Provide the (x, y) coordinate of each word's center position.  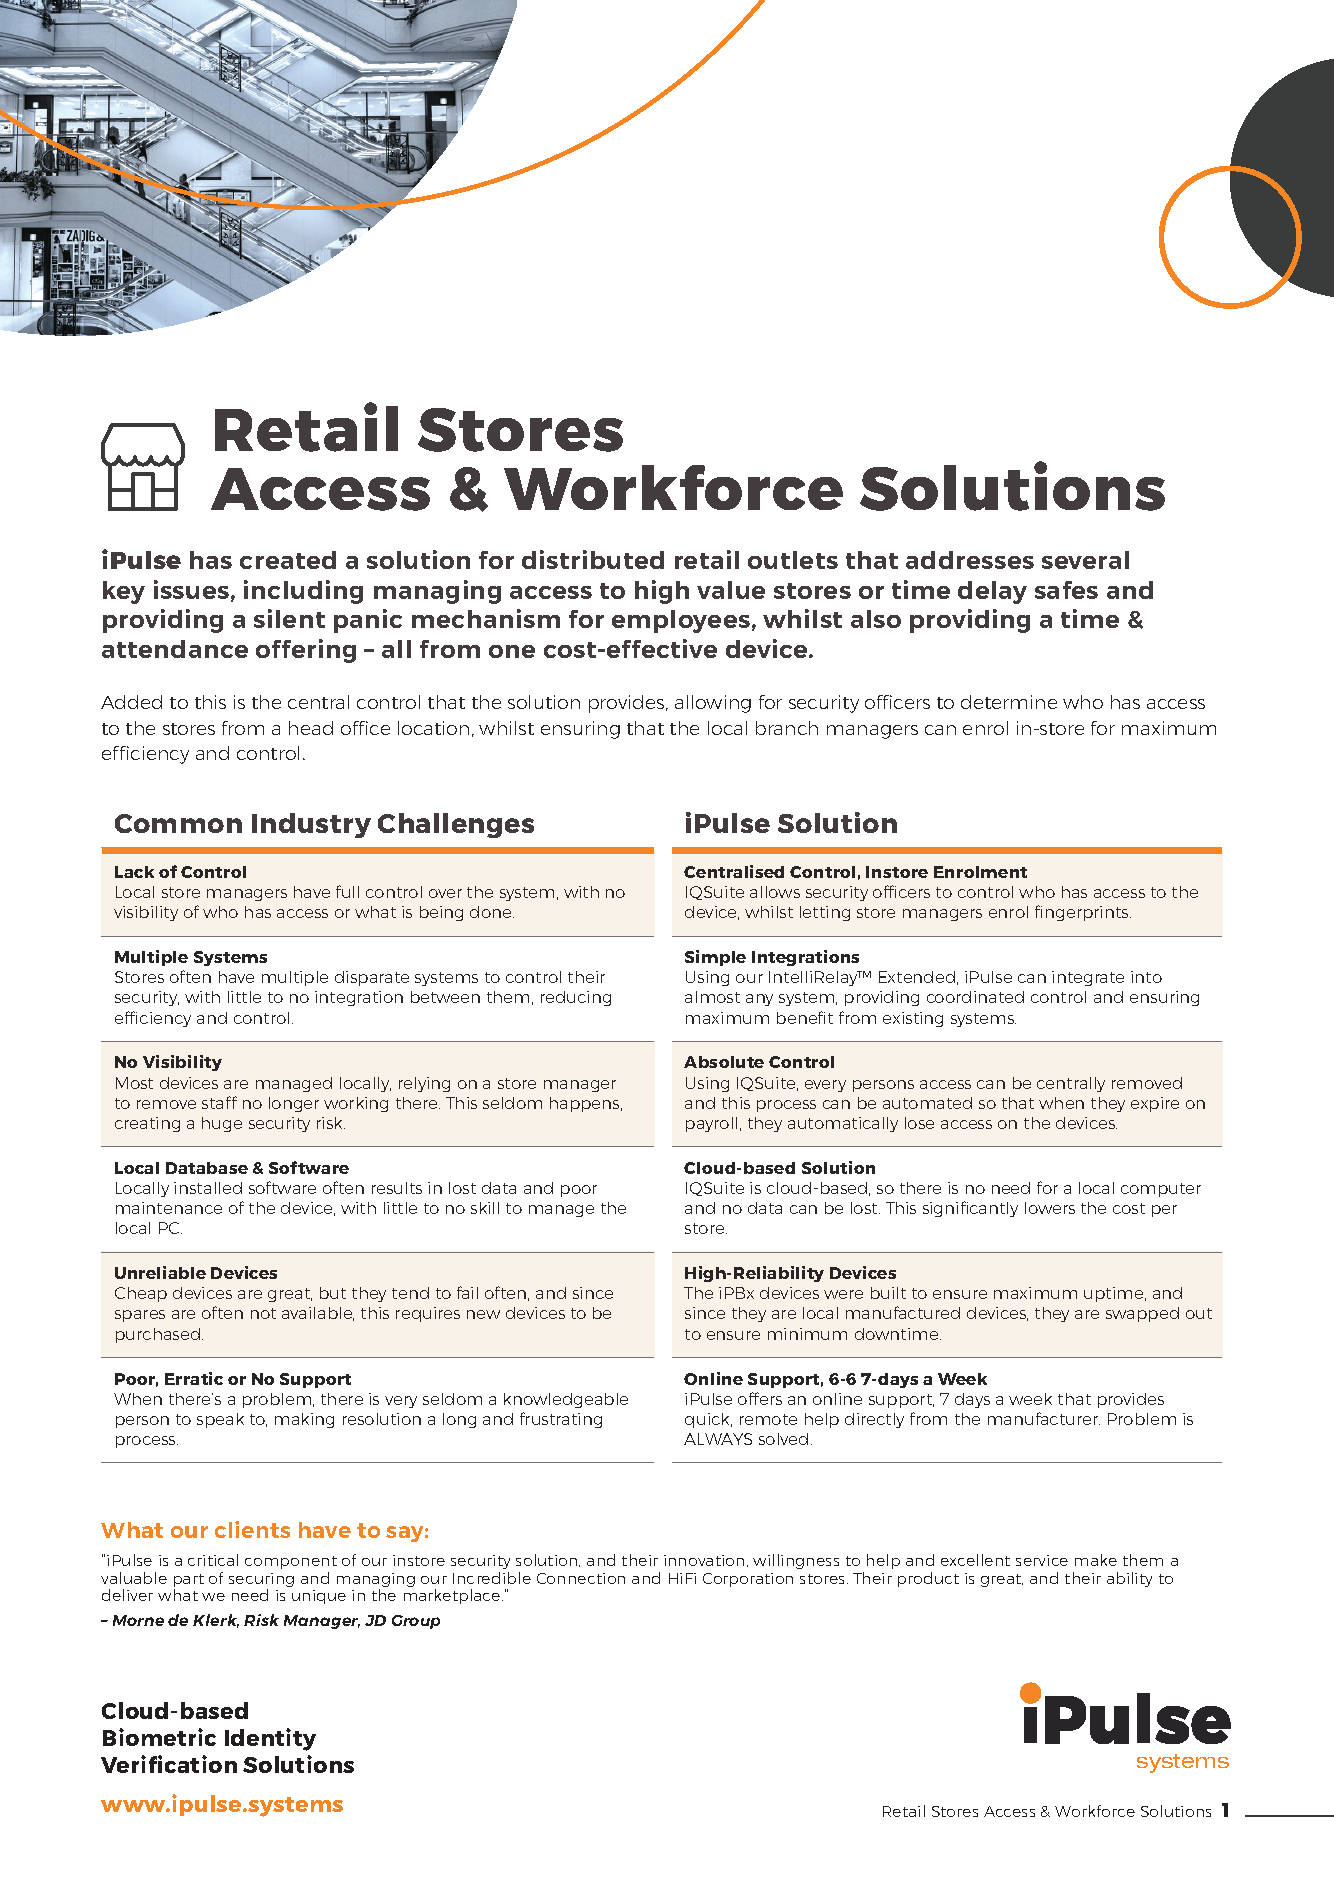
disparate (372, 978)
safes (1066, 590)
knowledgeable (566, 1400)
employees (681, 621)
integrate (1088, 978)
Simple (715, 958)
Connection (581, 1578)
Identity (270, 1739)
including (303, 592)
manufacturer (1044, 1418)
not (263, 1313)
